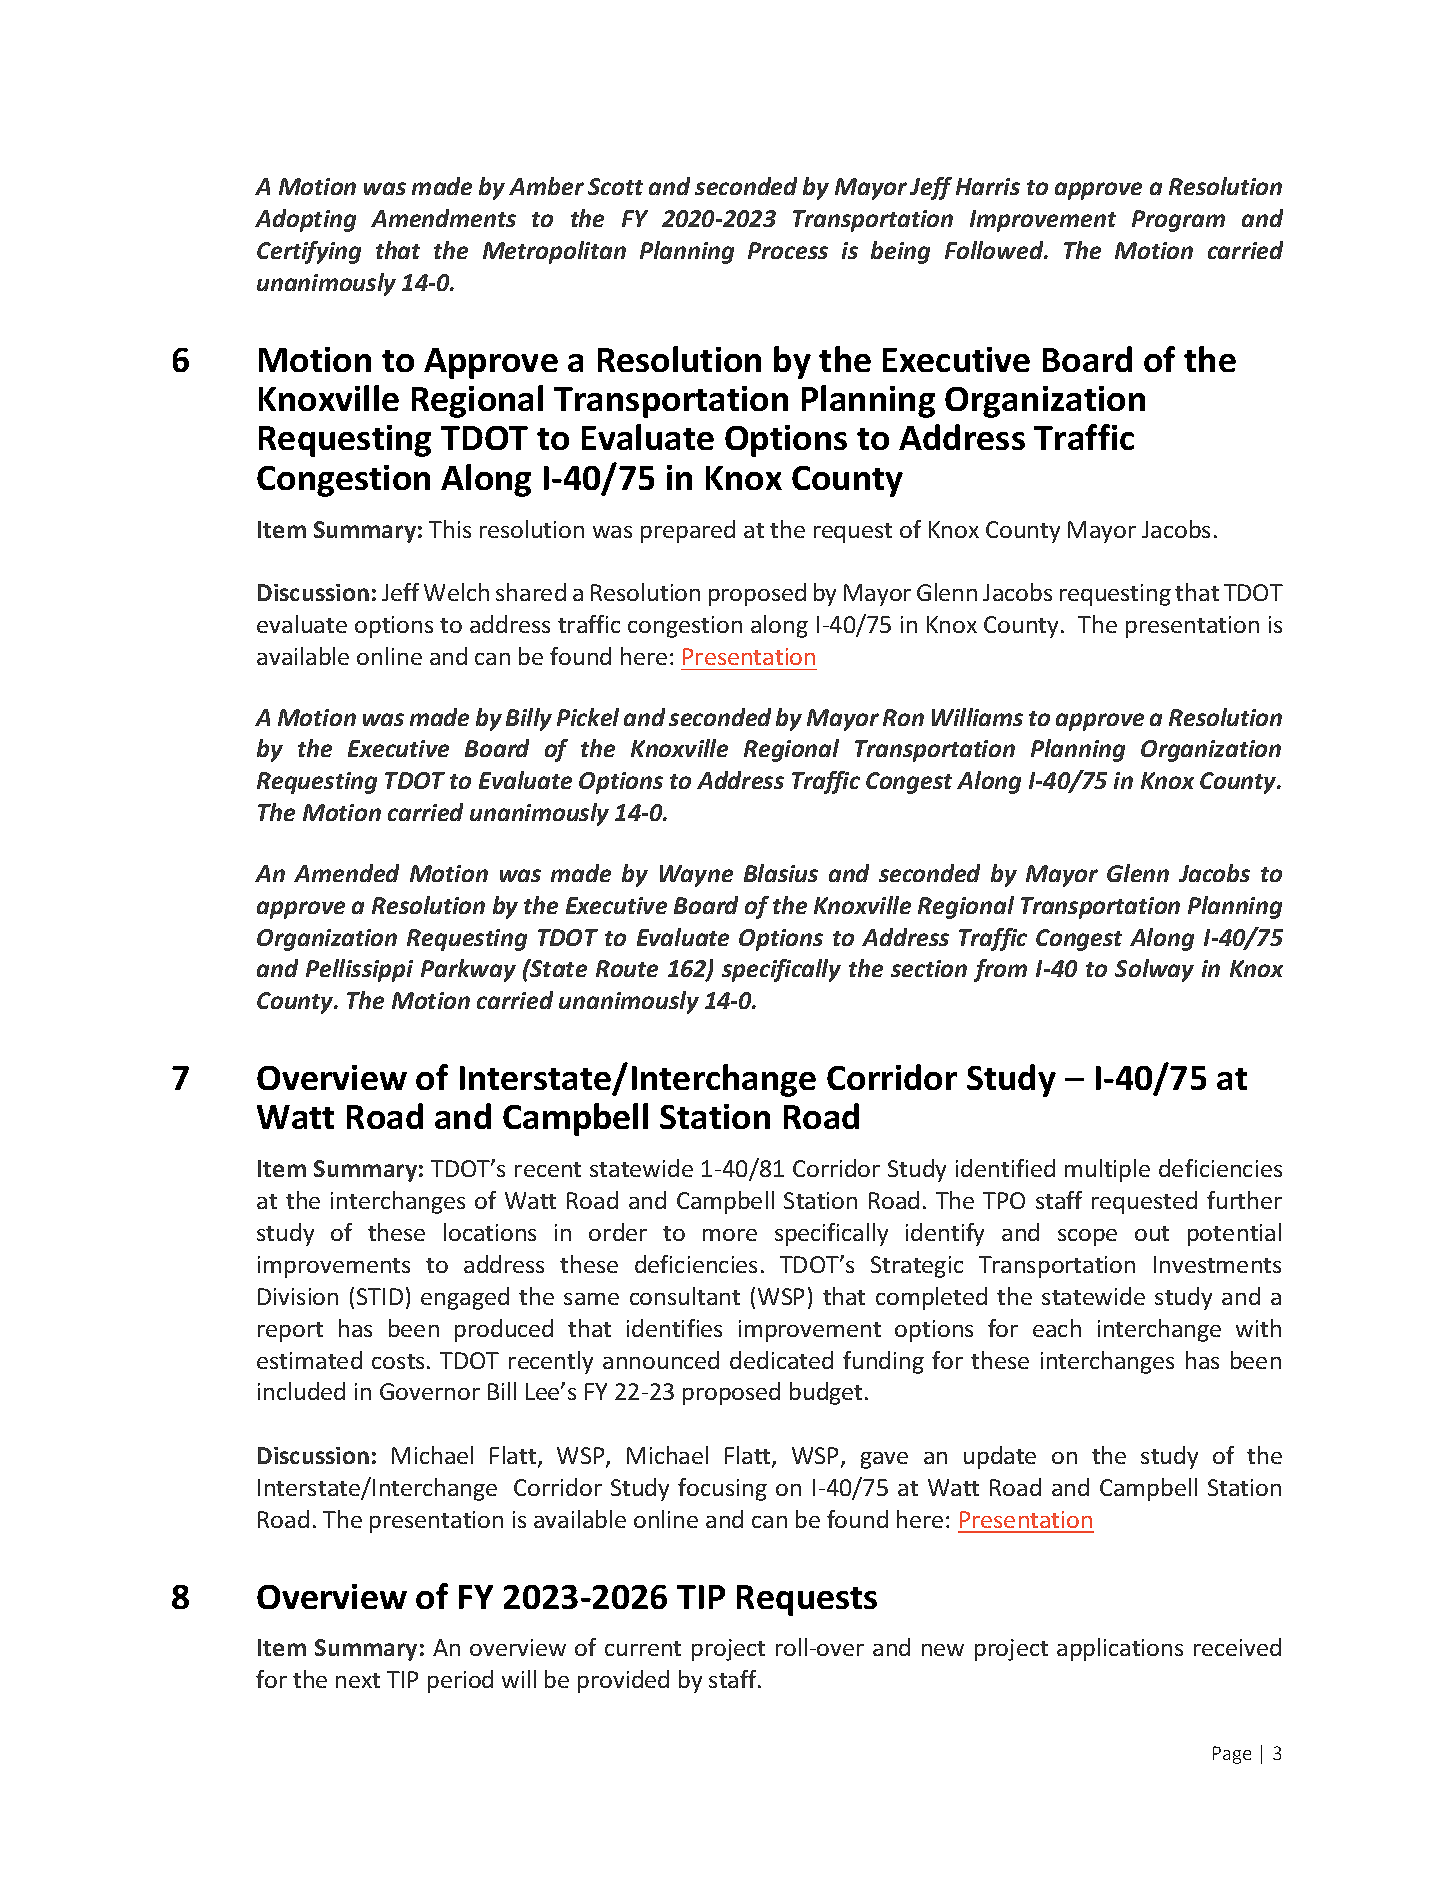  I want to click on prepared, so click(688, 531).
